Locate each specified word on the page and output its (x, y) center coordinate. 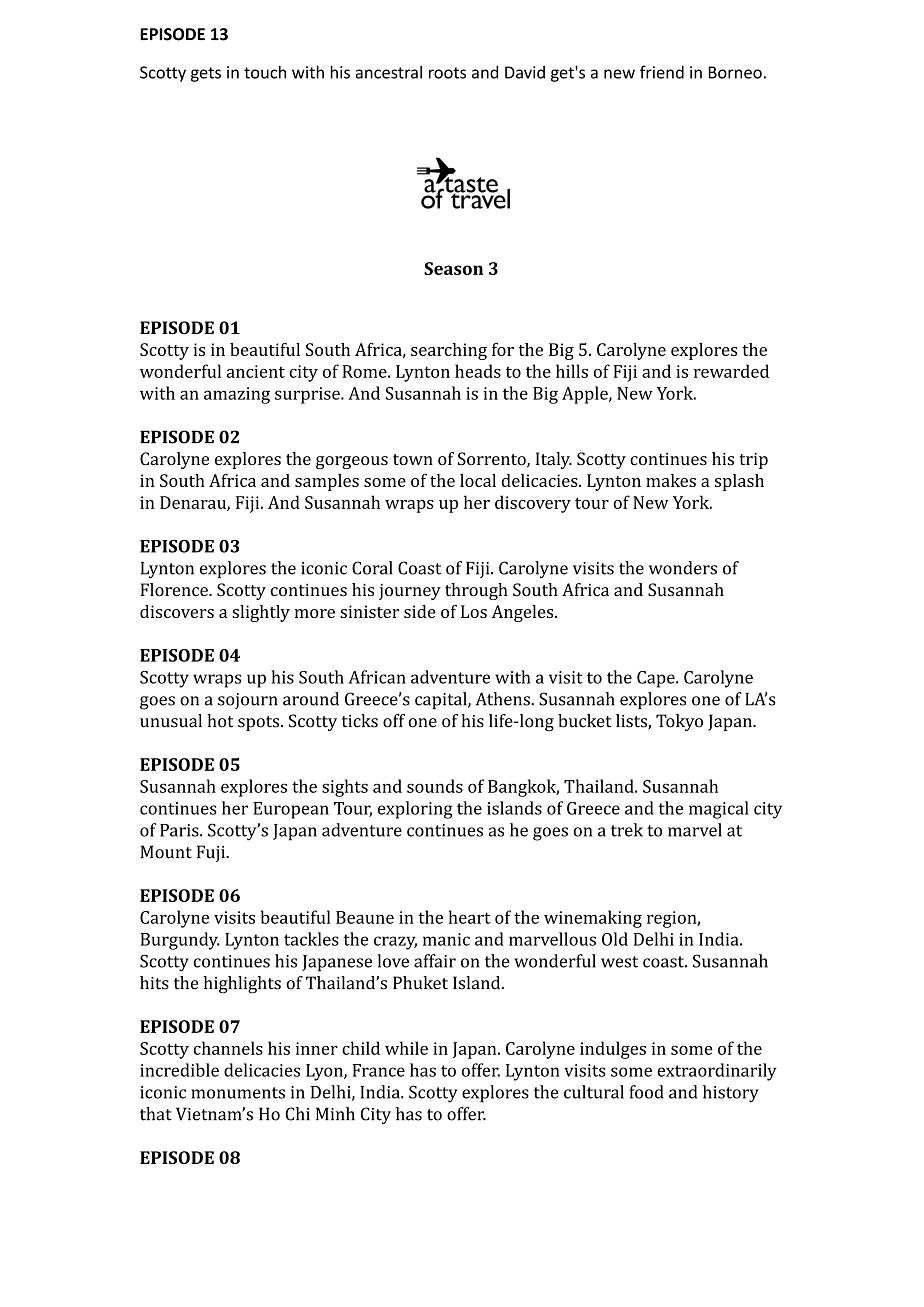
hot (220, 721)
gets (206, 74)
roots (447, 73)
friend (662, 72)
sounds (435, 786)
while (406, 1048)
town (413, 460)
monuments (238, 1093)
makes (671, 480)
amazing (237, 395)
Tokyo (679, 722)
